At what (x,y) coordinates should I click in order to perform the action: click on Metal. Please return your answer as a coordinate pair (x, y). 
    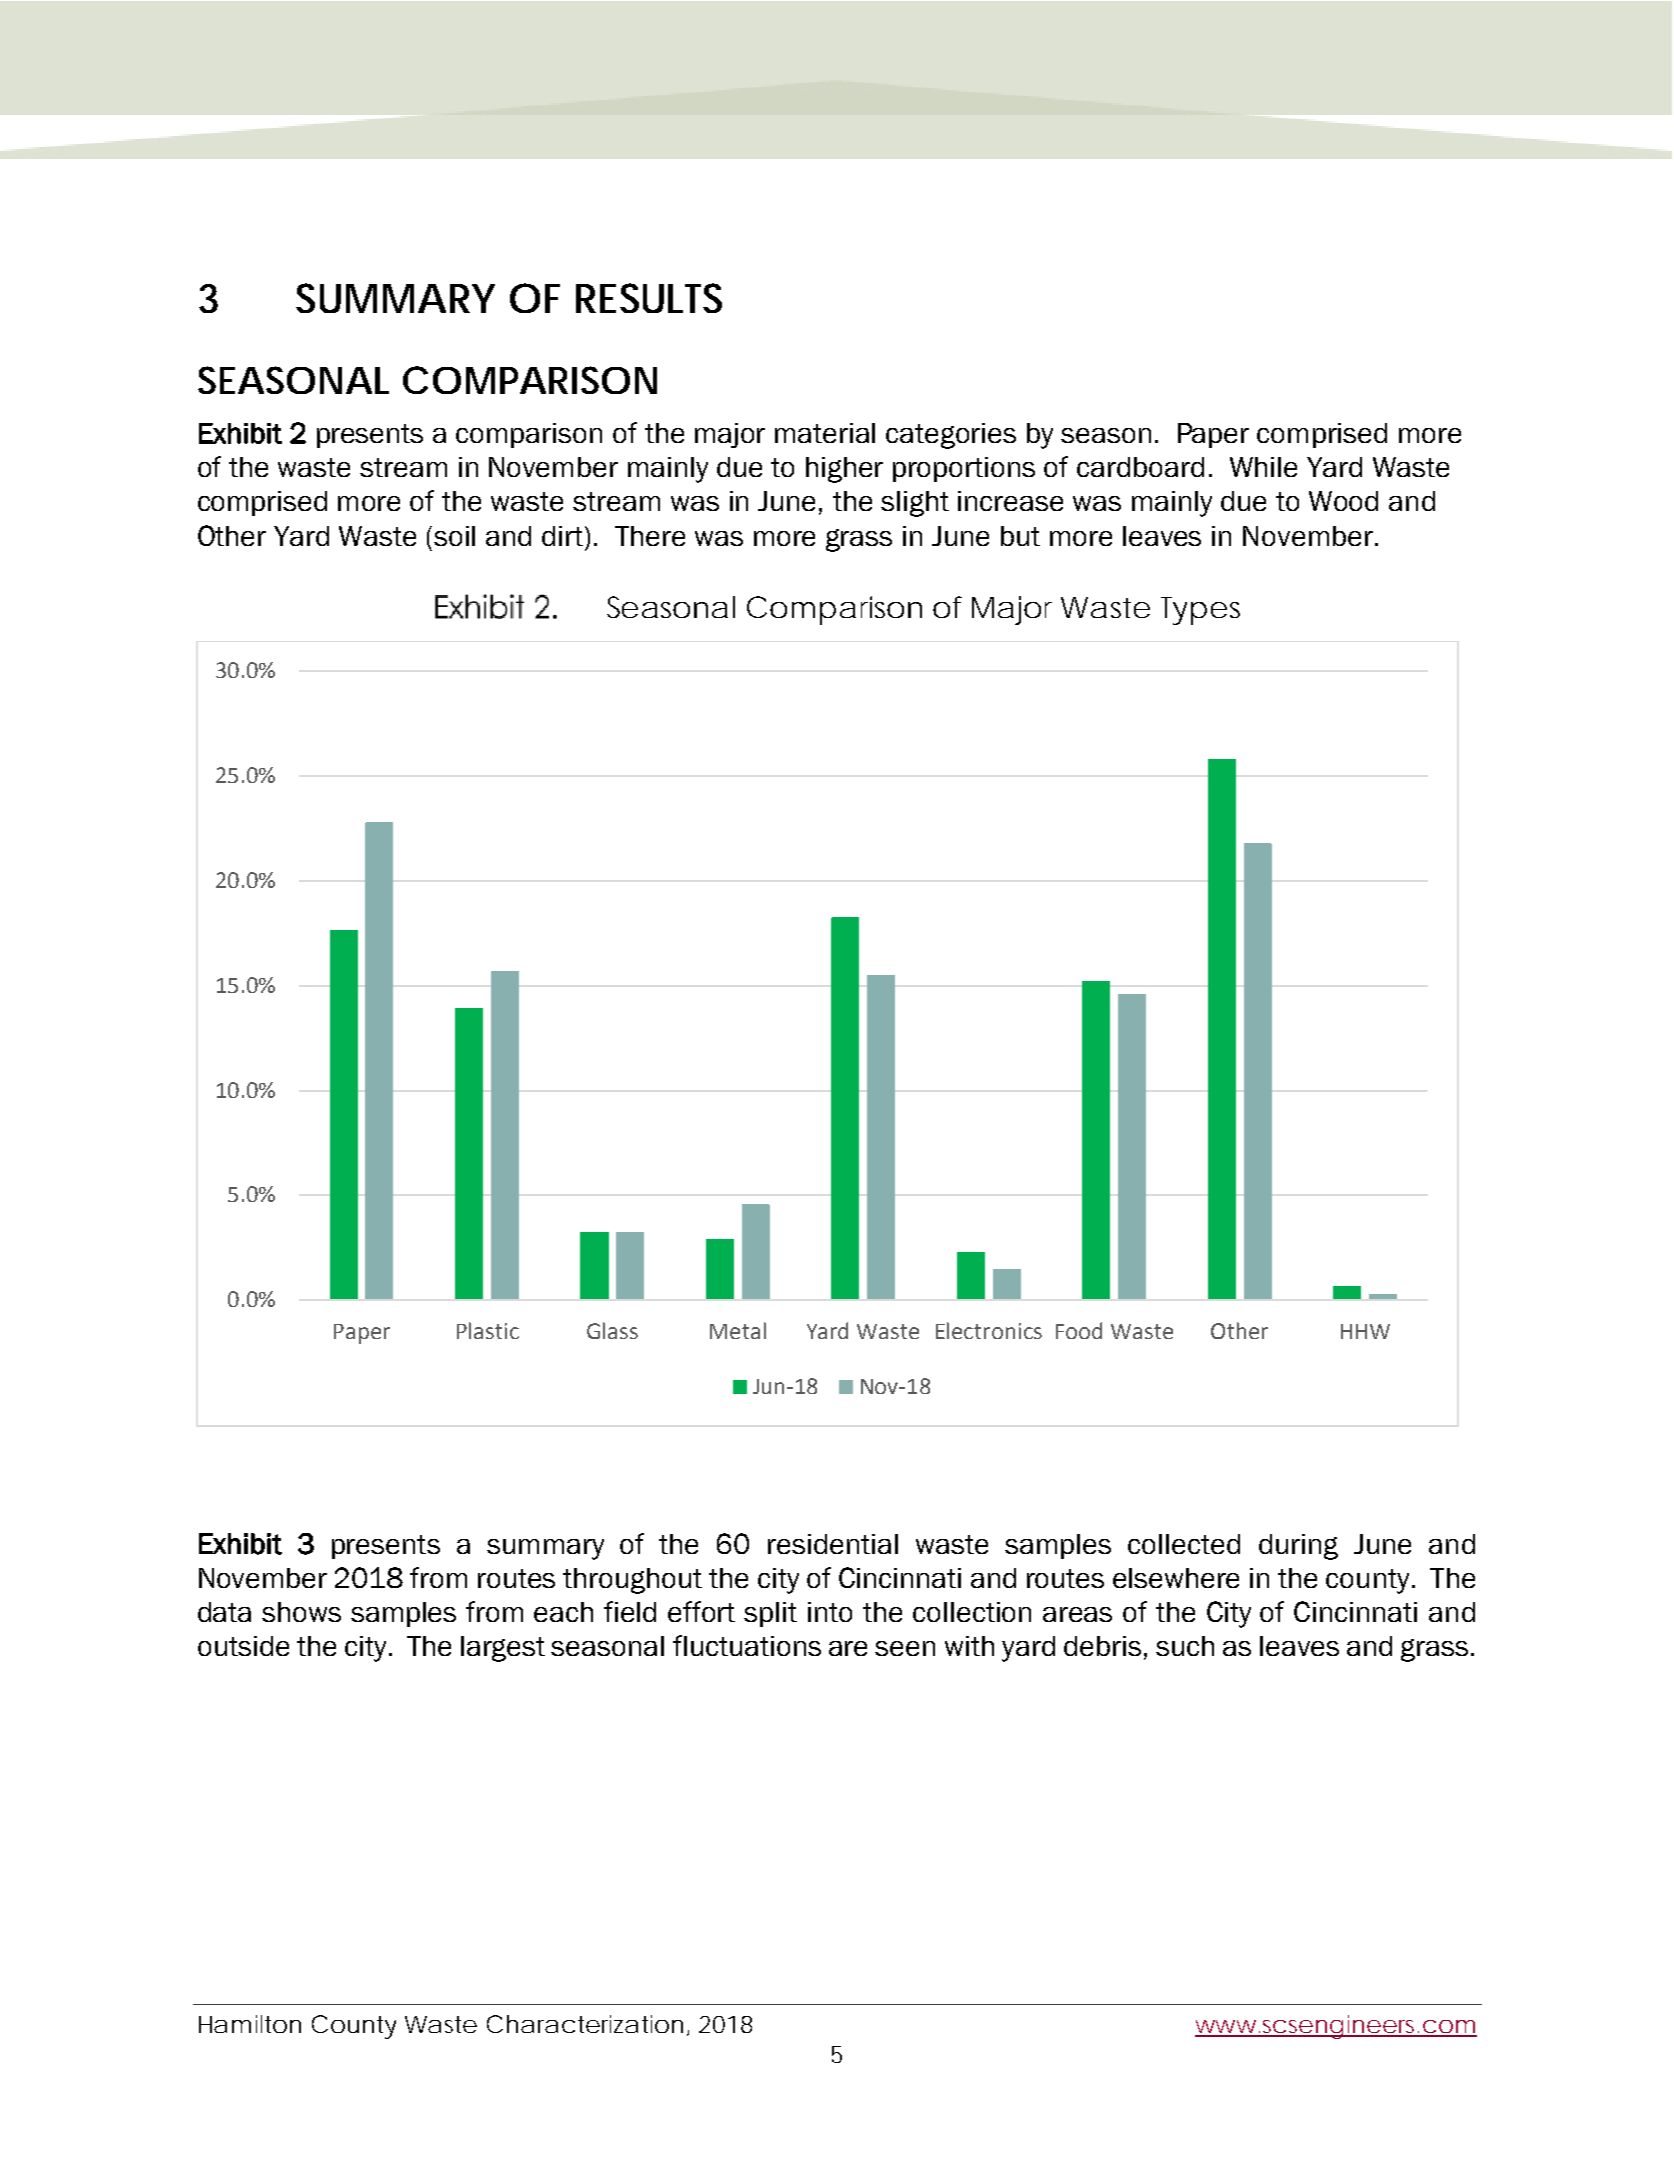
    Looking at the image, I should click on (738, 1330).
